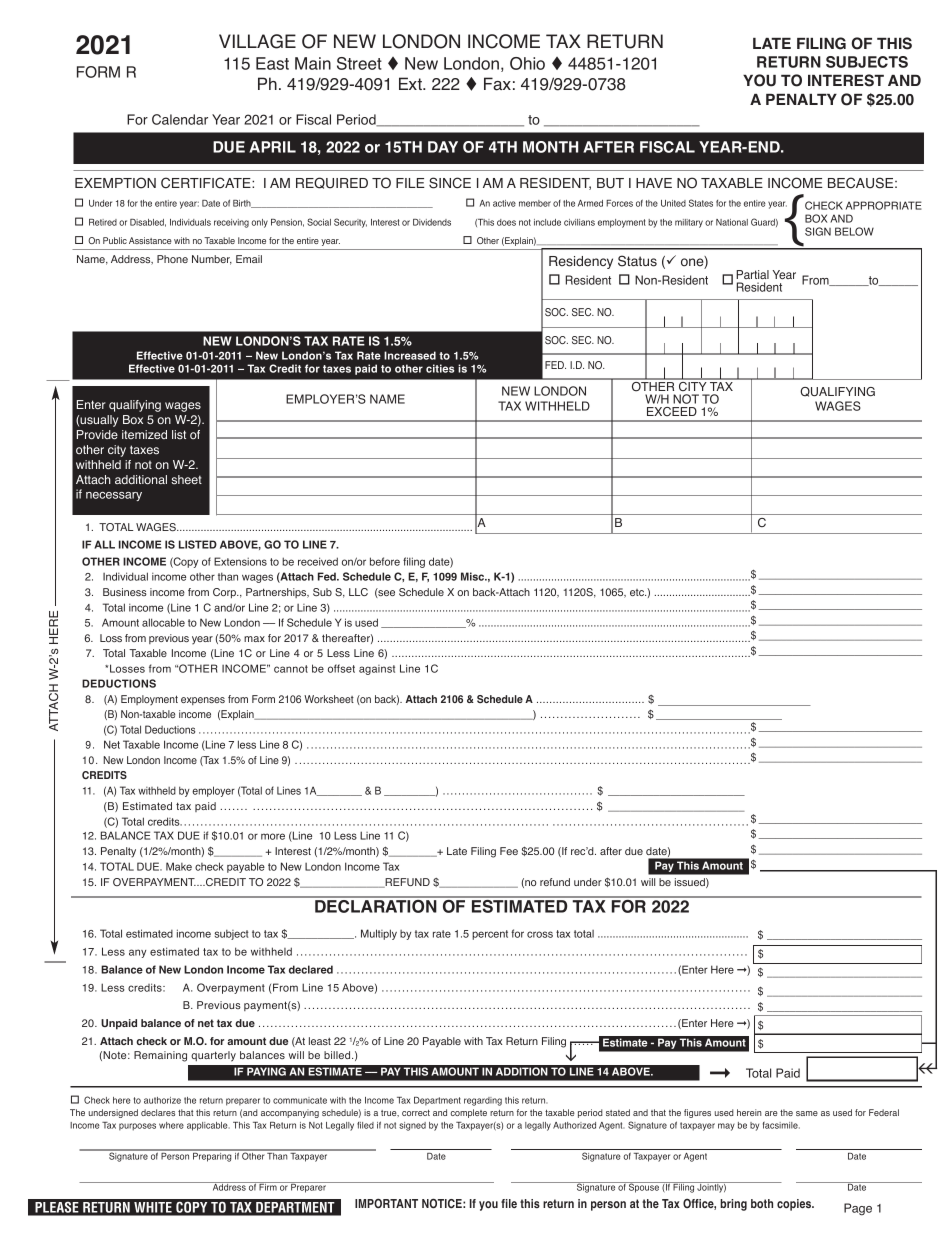 The height and width of the screenshot is (1233, 952). What do you see at coordinates (257, 41) in the screenshot?
I see `VILLAGE` at bounding box center [257, 41].
